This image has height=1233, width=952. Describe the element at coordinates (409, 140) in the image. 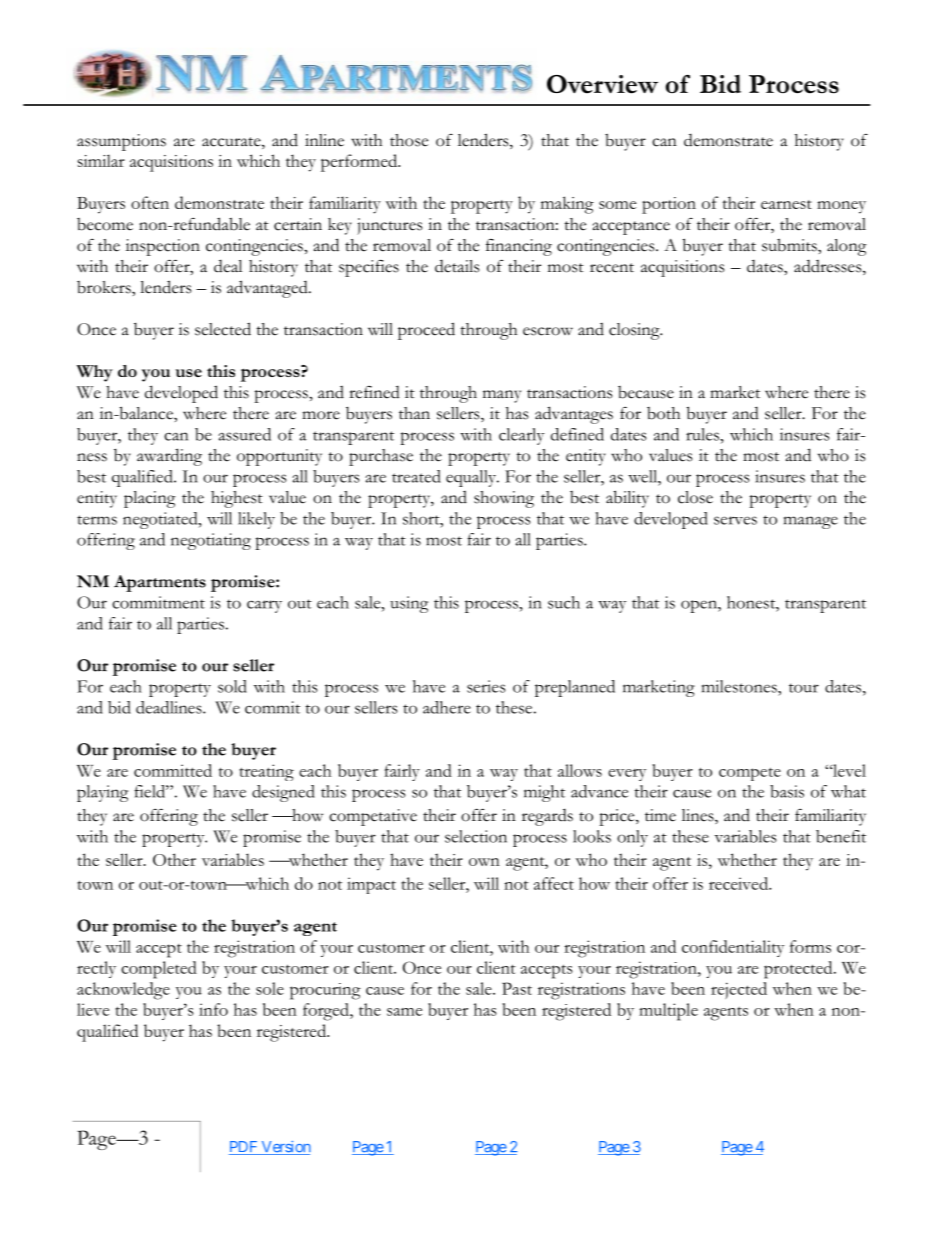

I see `those` at that location.
